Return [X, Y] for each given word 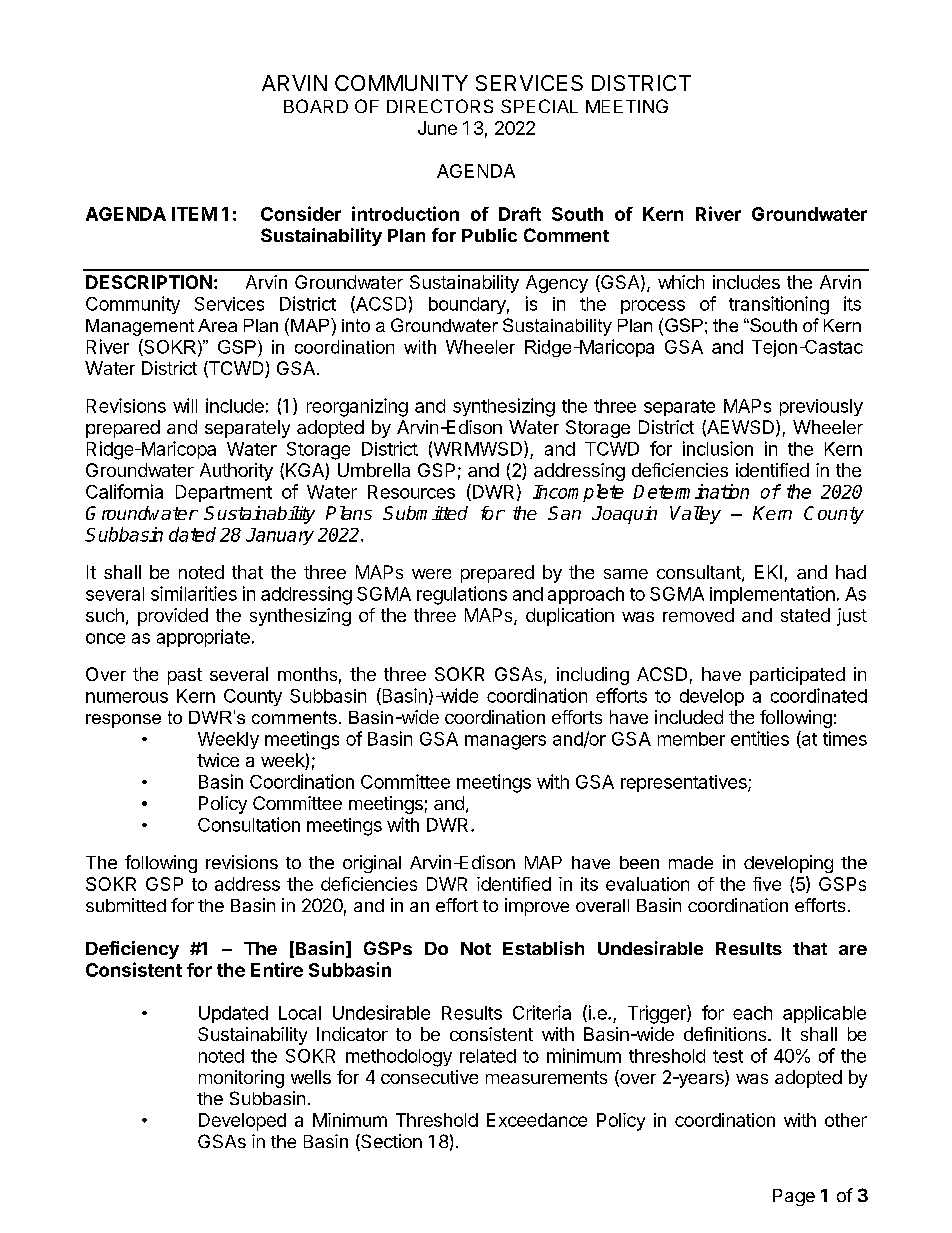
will [185, 405]
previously [821, 407]
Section [390, 1142]
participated [797, 676]
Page [794, 1197]
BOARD [316, 106]
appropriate [203, 638]
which [681, 282]
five [767, 884]
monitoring [241, 1079]
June [437, 128]
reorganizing [357, 407]
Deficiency [132, 950]
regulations [462, 595]
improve [537, 907]
